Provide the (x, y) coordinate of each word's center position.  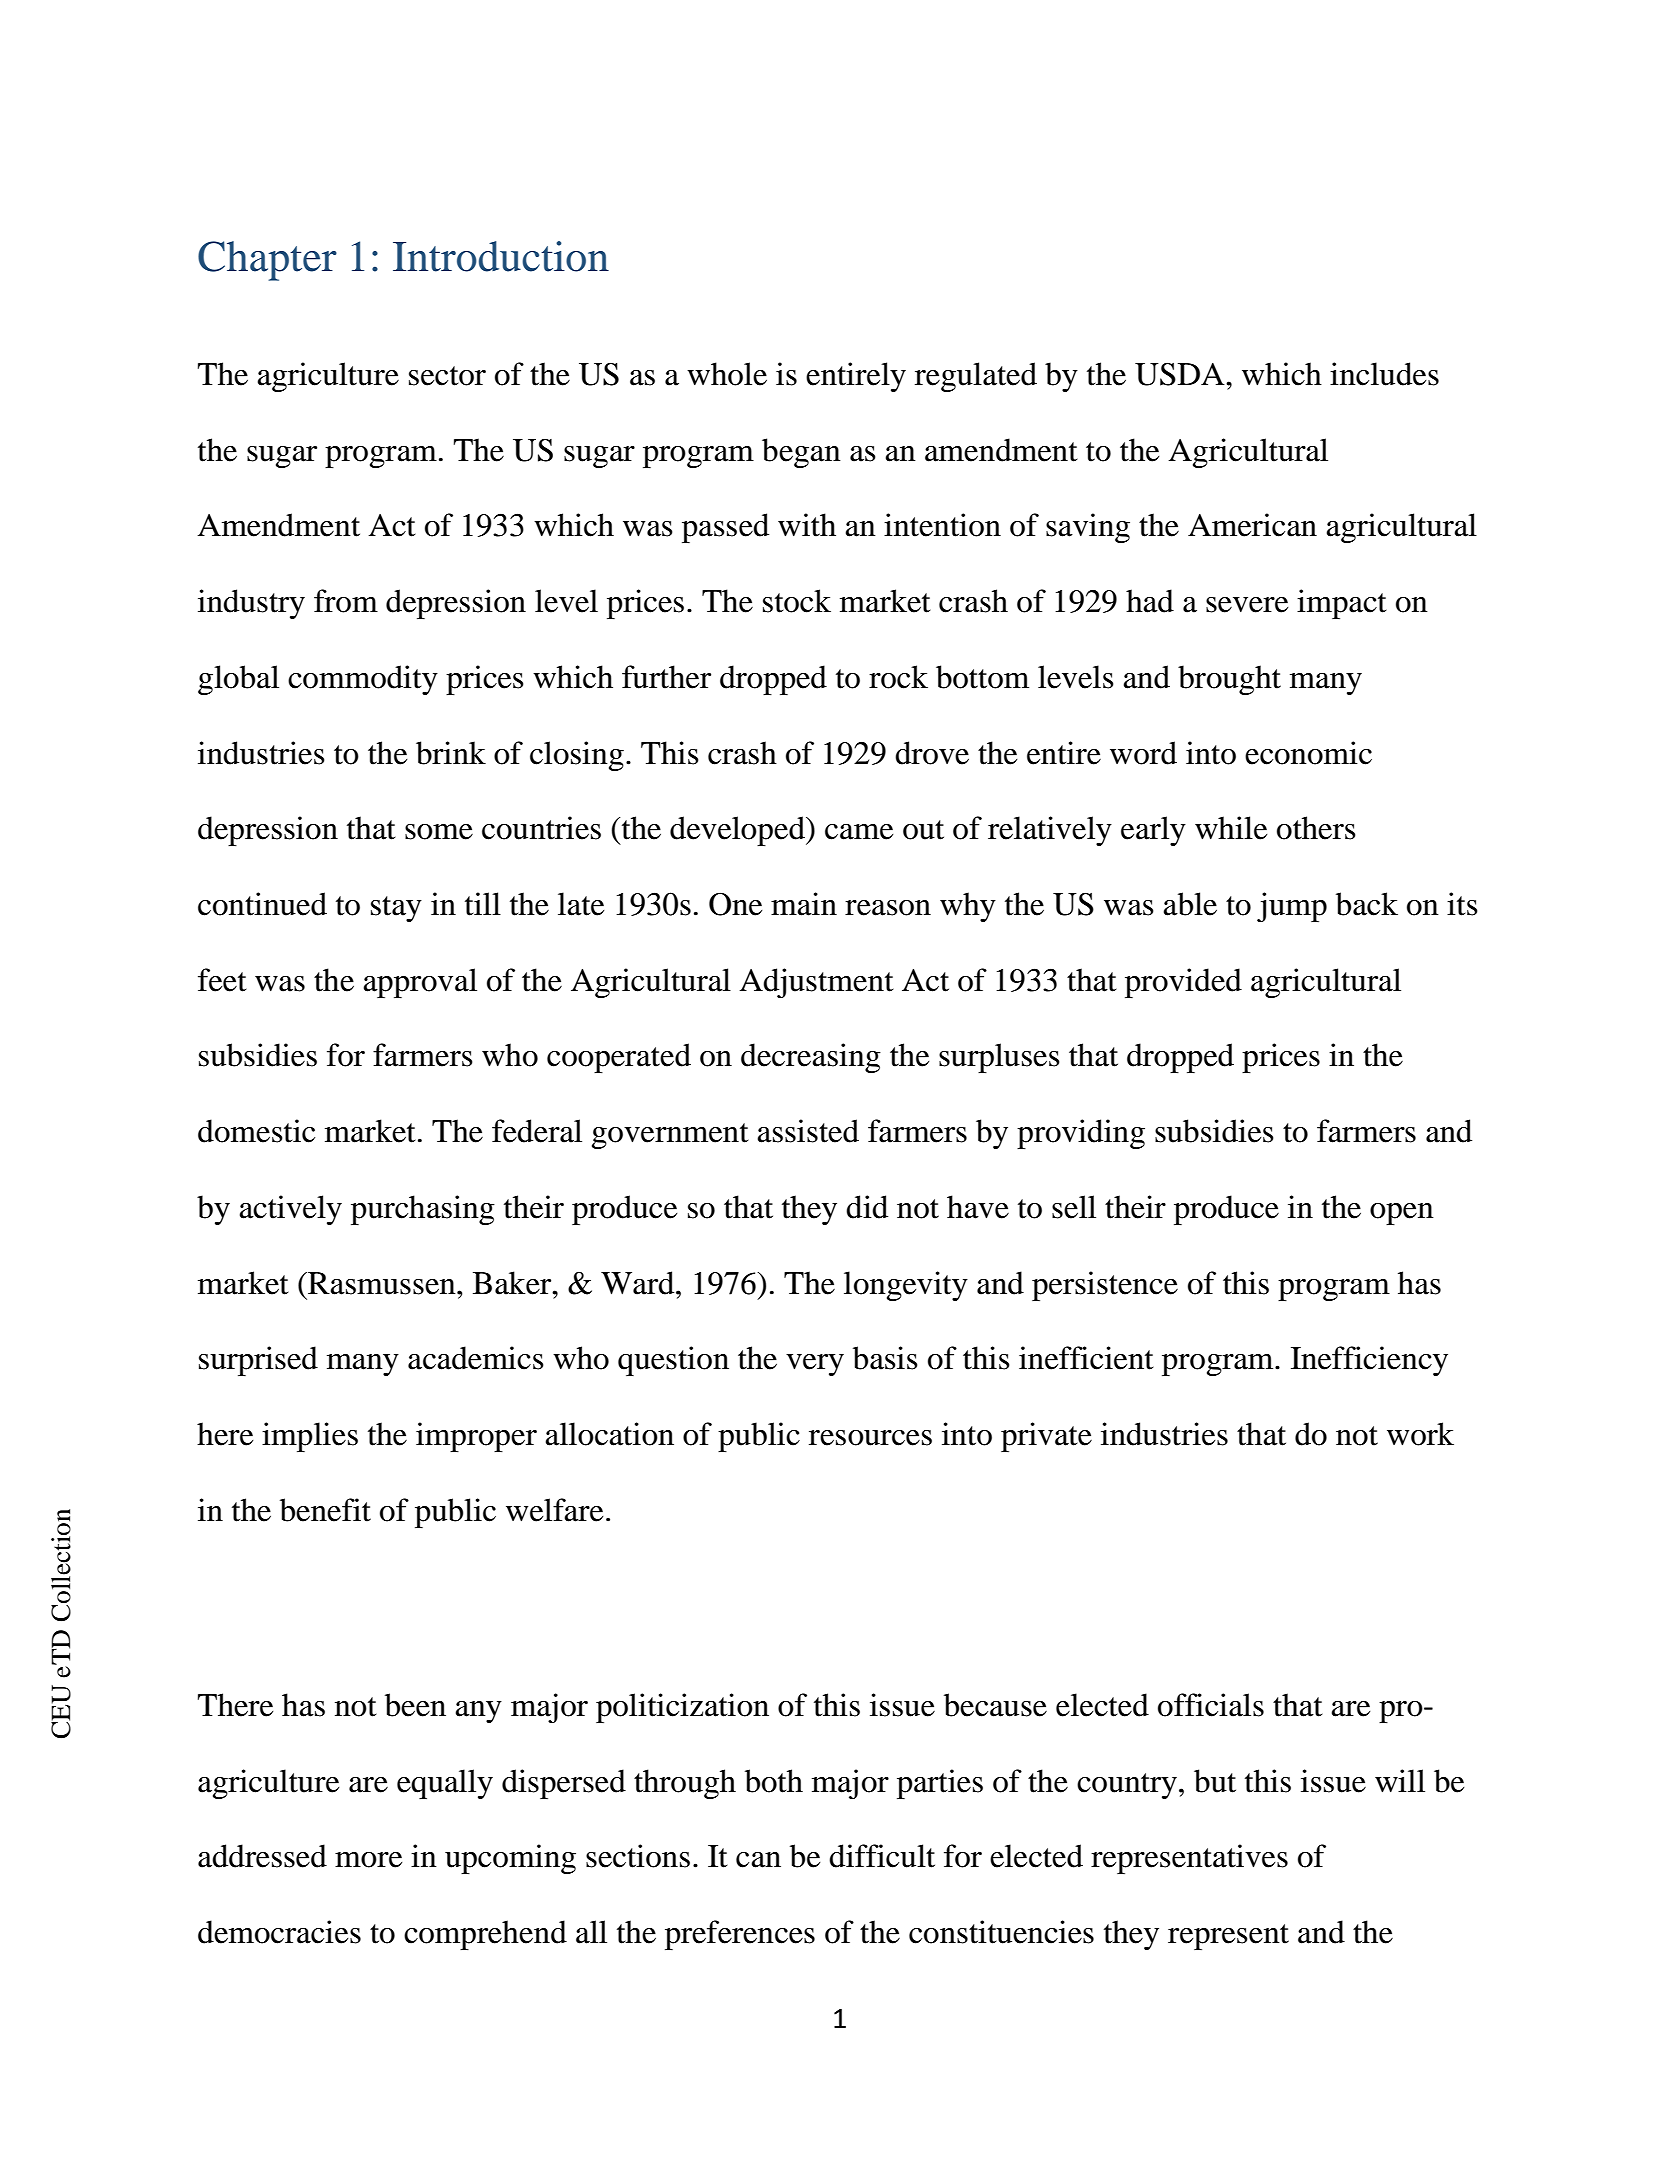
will (1400, 1781)
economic (1308, 753)
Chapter (267, 261)
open (1402, 1214)
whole (727, 374)
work (1420, 1434)
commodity (363, 680)
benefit (325, 1510)
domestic (256, 1131)
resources (870, 1438)
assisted (808, 1131)
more (368, 1860)
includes (1384, 374)
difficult (882, 1856)
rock (898, 677)
